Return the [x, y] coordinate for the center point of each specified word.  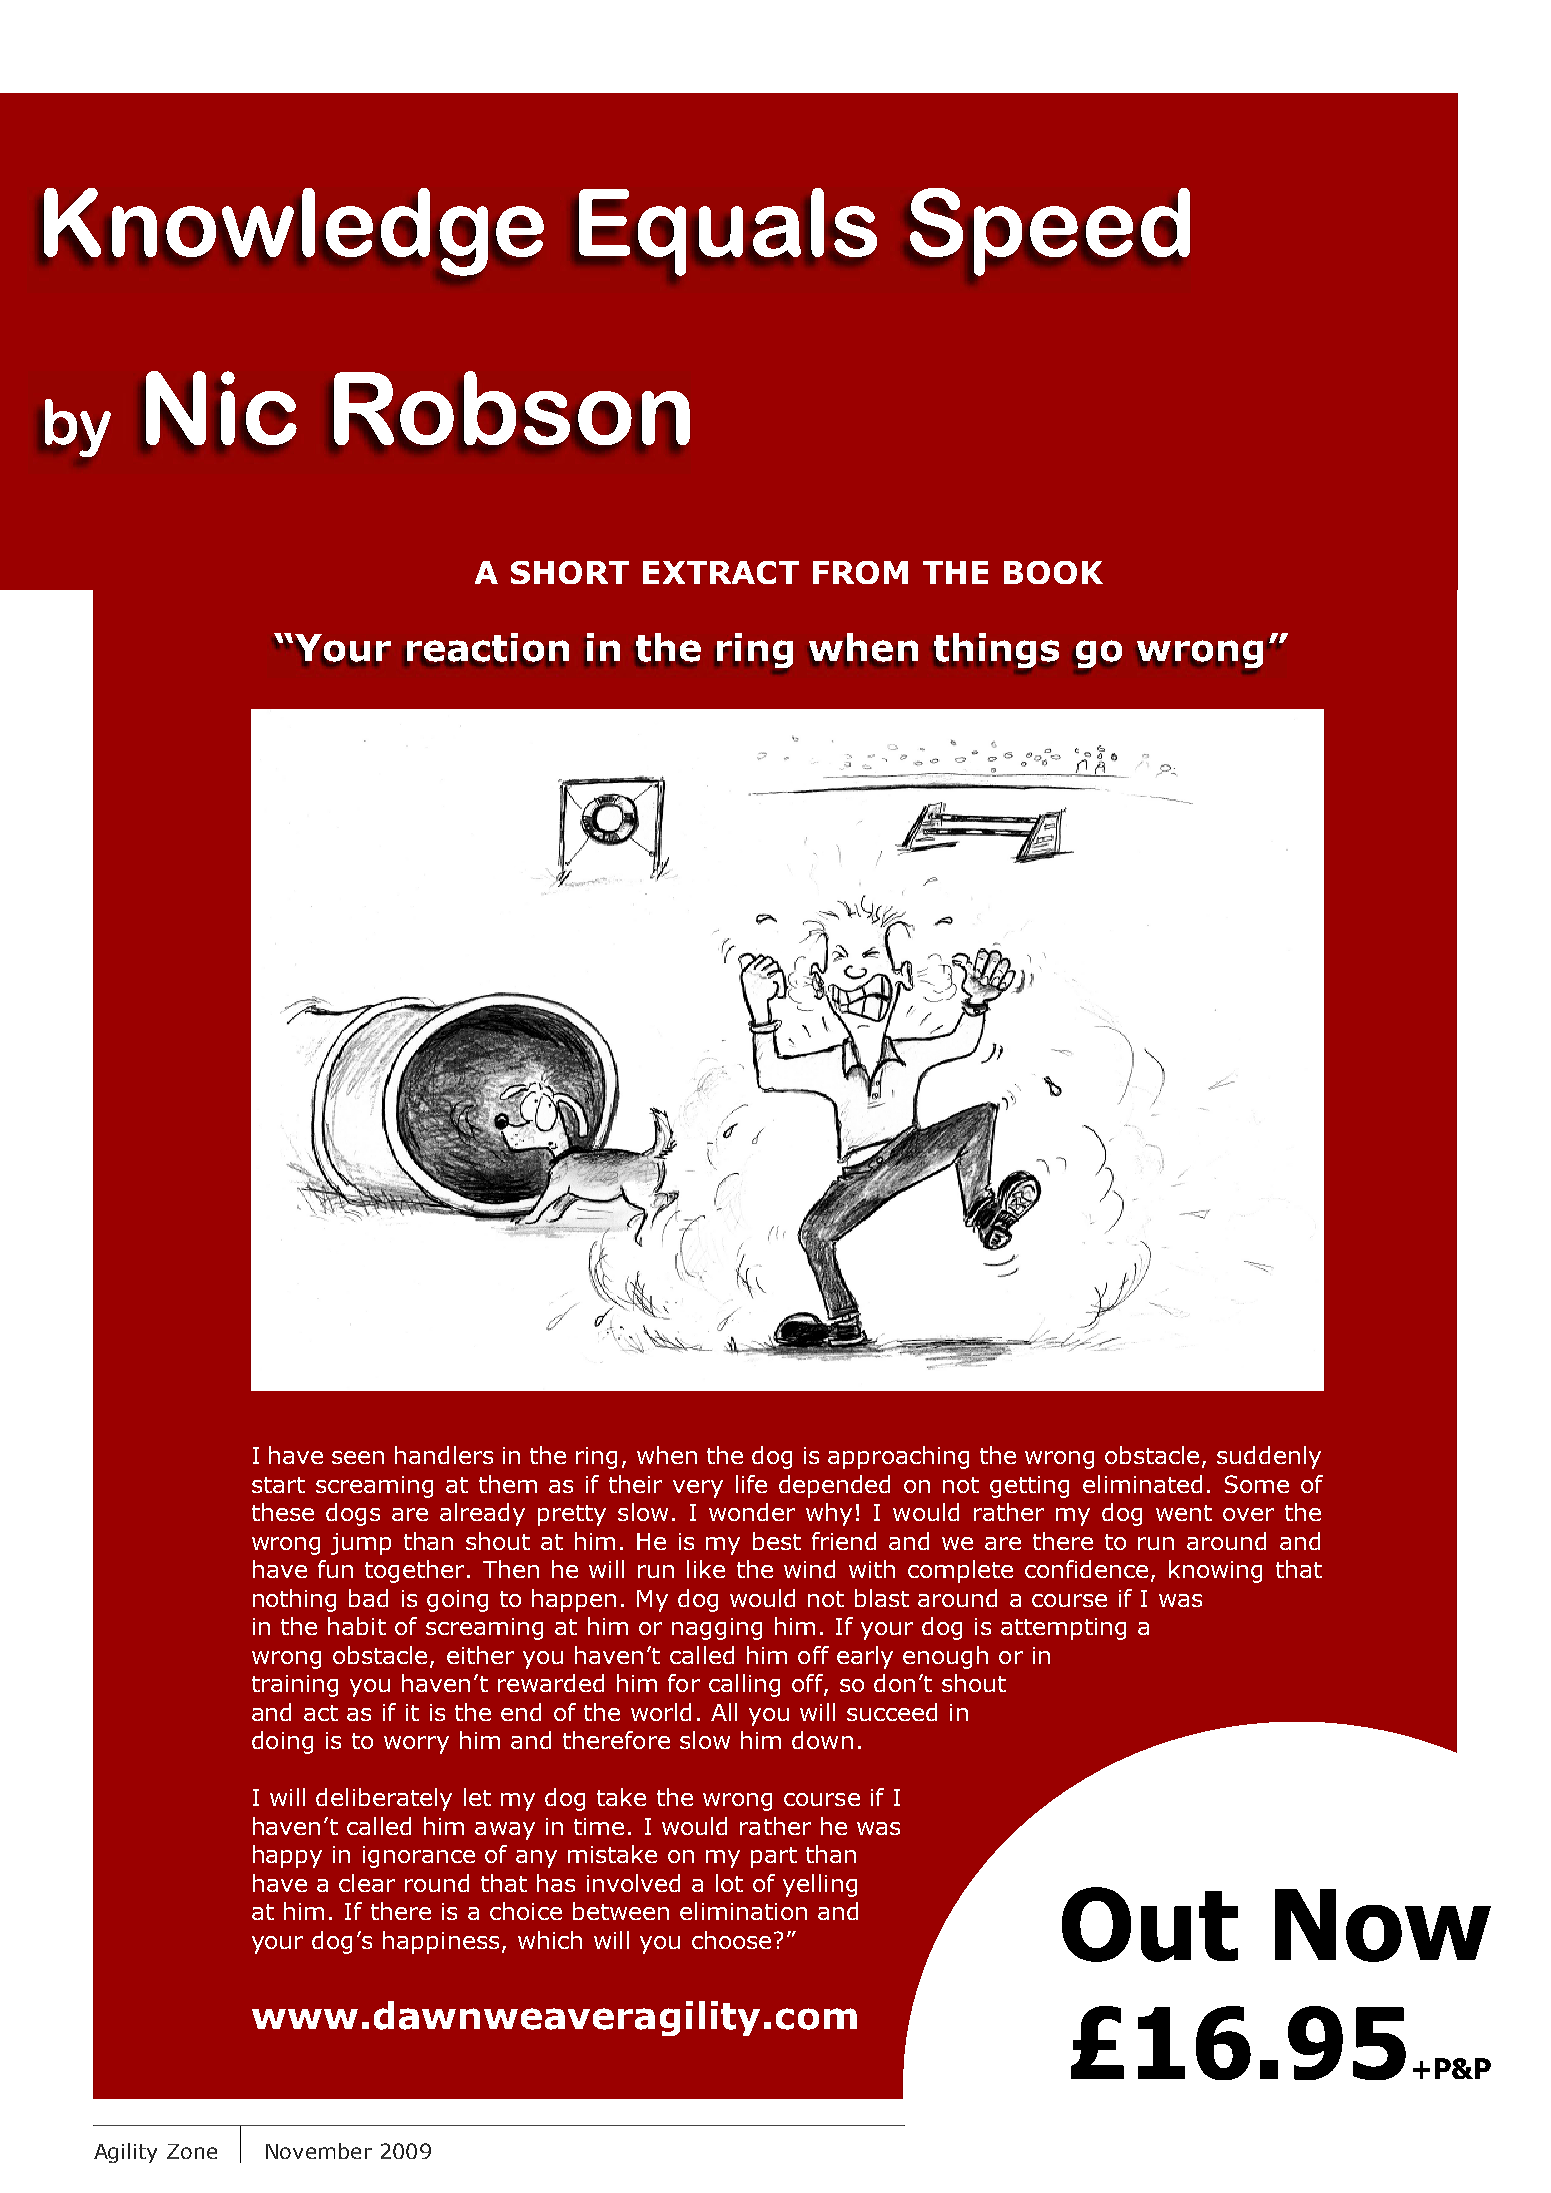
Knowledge [294, 232]
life [751, 1484]
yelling [820, 1885]
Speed [1050, 232]
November [319, 2151]
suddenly [1269, 1457]
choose [731, 1940]
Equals [728, 232]
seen [358, 1457]
